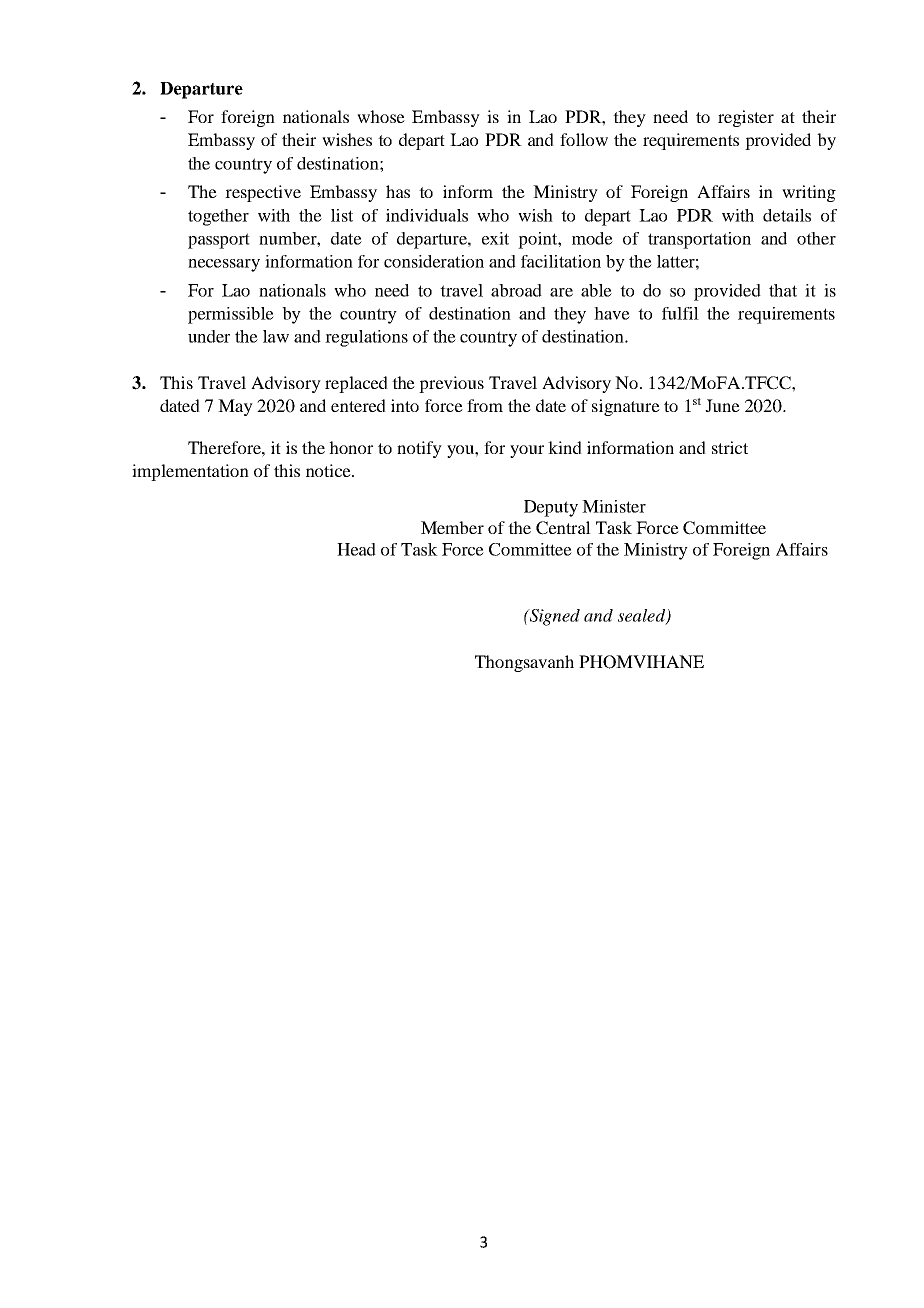 This page has width=924, height=1308. I want to click on Central, so click(563, 528).
